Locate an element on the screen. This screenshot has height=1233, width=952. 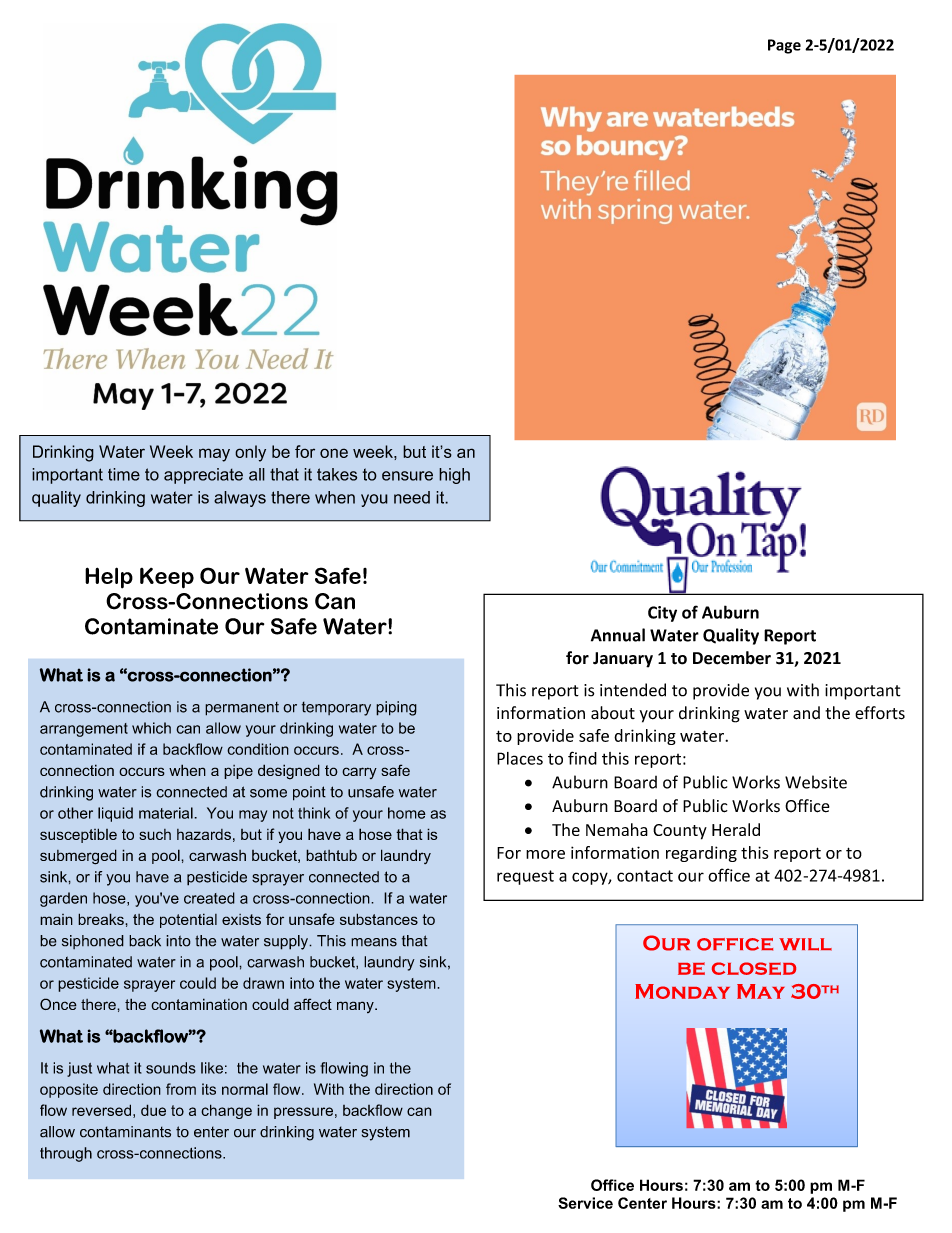
City is located at coordinates (662, 614).
